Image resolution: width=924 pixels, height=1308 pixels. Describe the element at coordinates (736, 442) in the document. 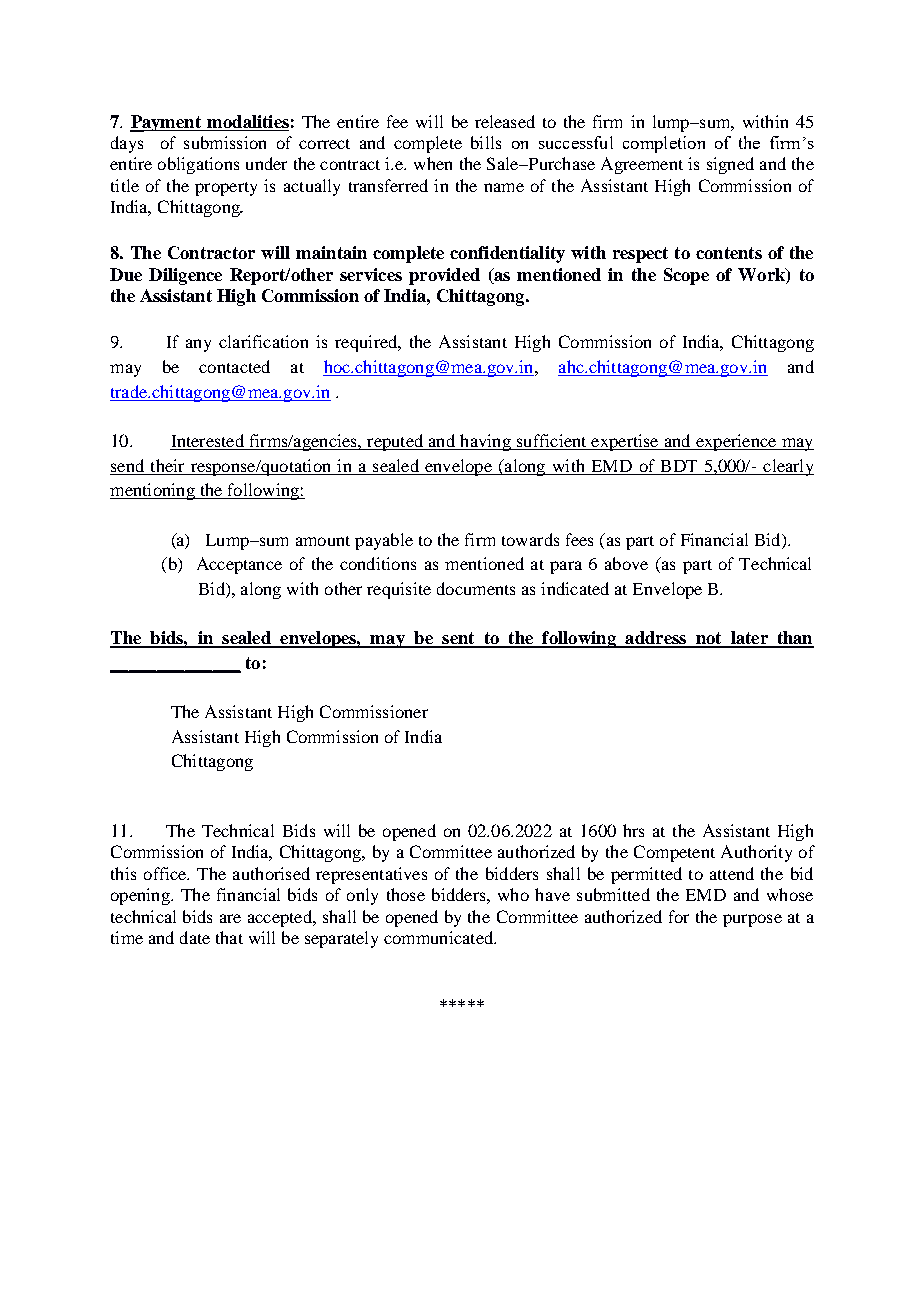

I see `experience` at that location.
